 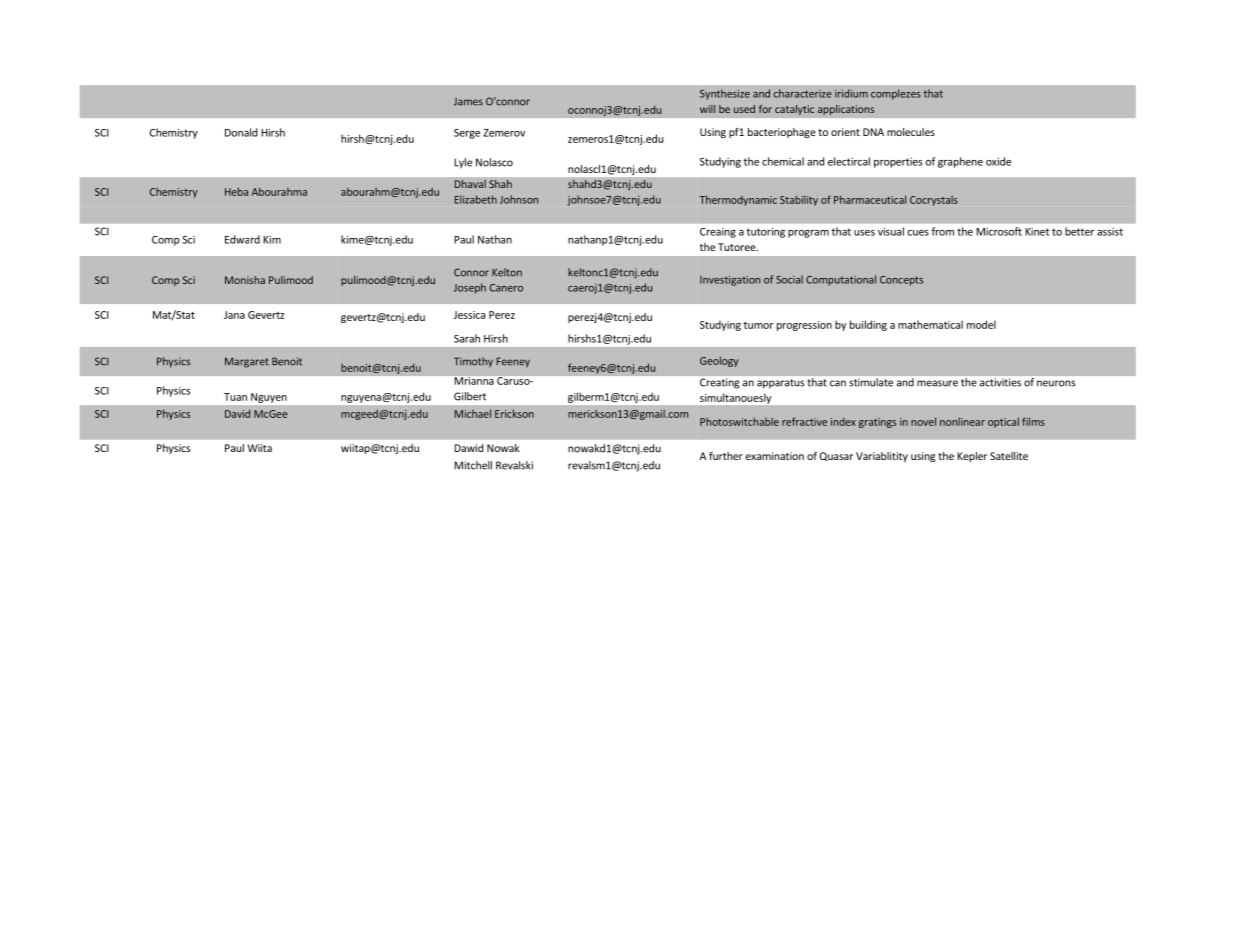 What do you see at coordinates (730, 281) in the screenshot?
I see `Investigation` at bounding box center [730, 281].
